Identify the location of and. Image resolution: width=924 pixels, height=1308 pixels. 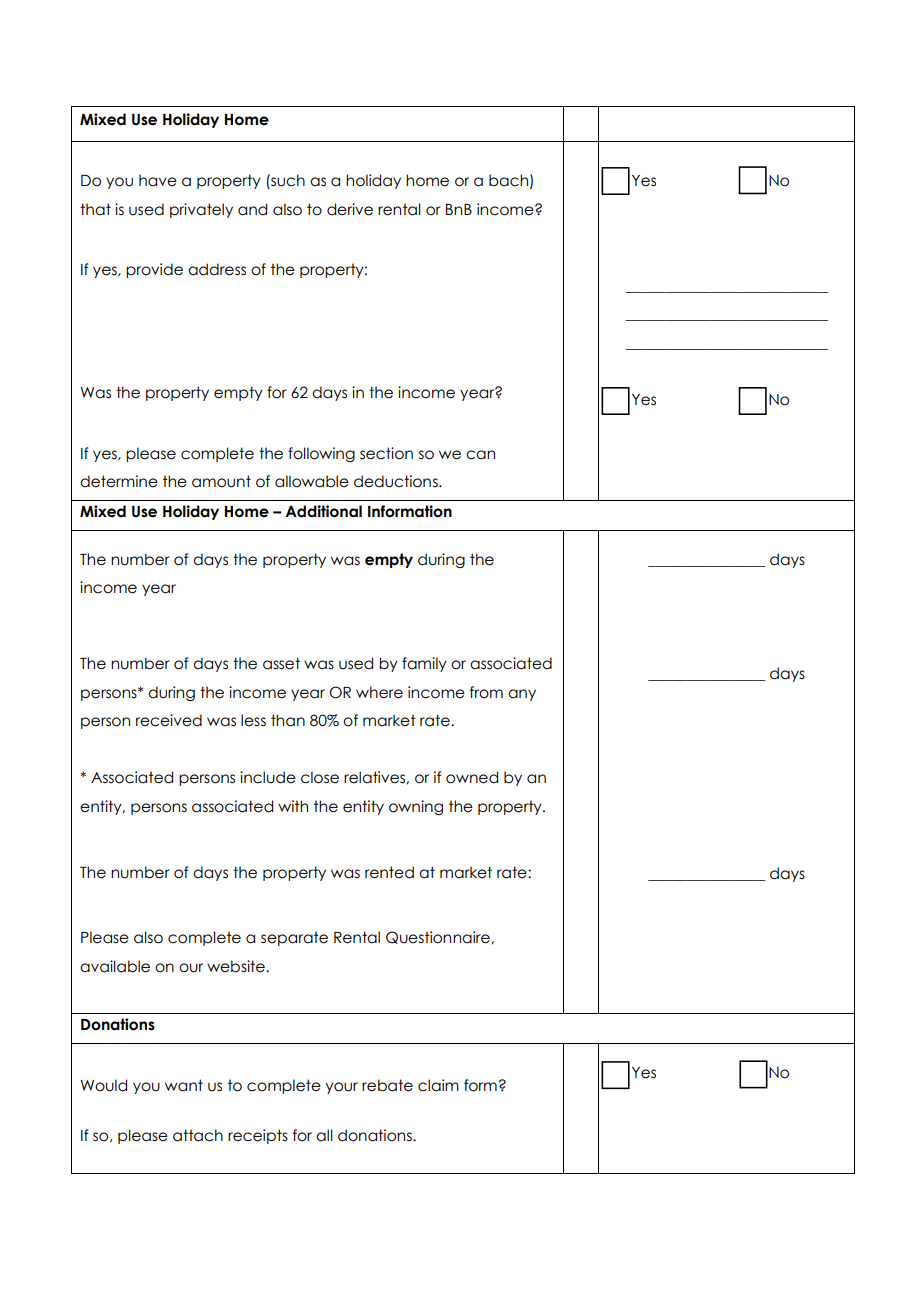
(252, 209).
